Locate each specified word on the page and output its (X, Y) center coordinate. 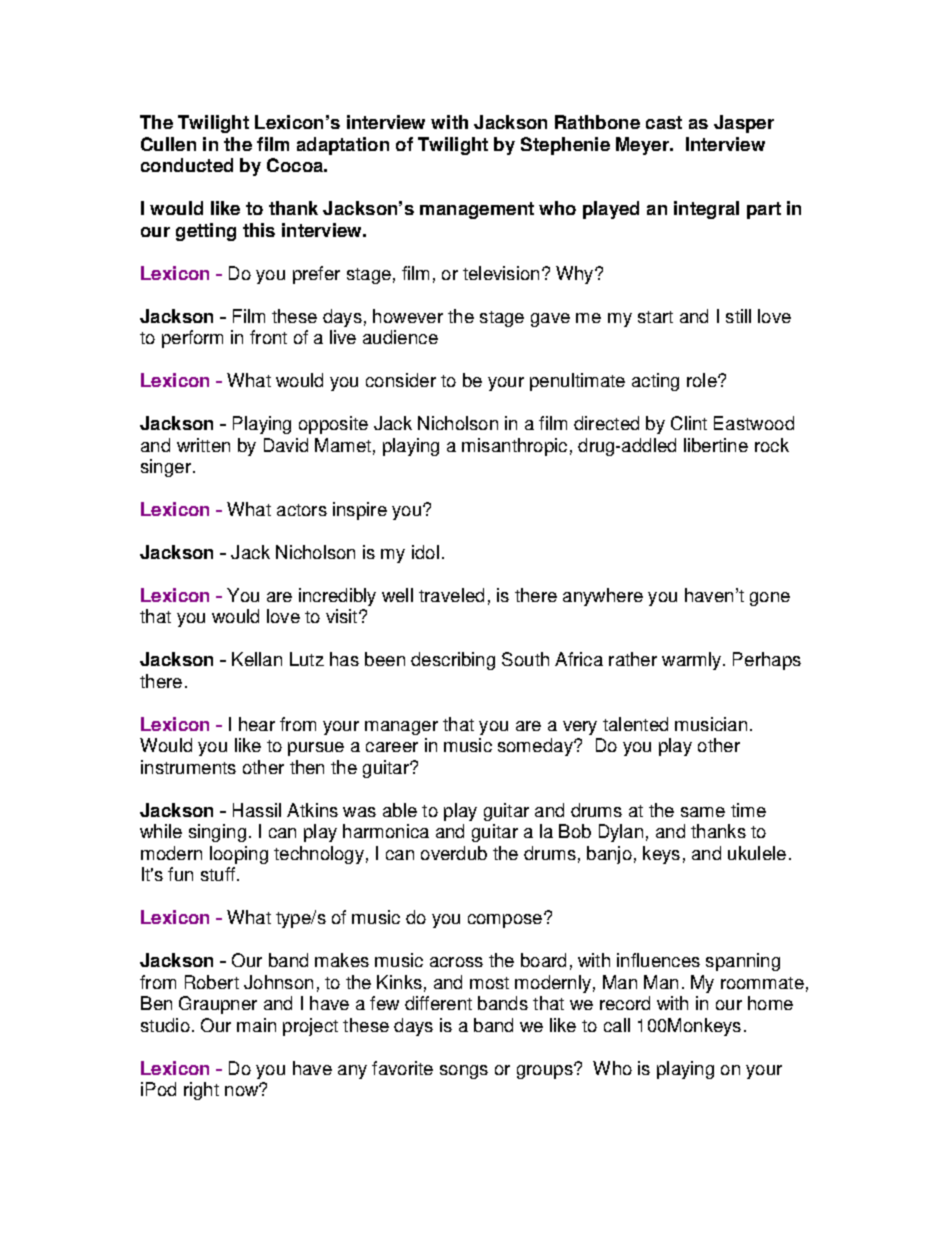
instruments (188, 767)
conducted (187, 165)
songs (464, 1072)
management (477, 210)
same (703, 812)
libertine (716, 445)
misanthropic (514, 447)
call (617, 1025)
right (201, 1091)
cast (664, 122)
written (203, 445)
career (392, 747)
